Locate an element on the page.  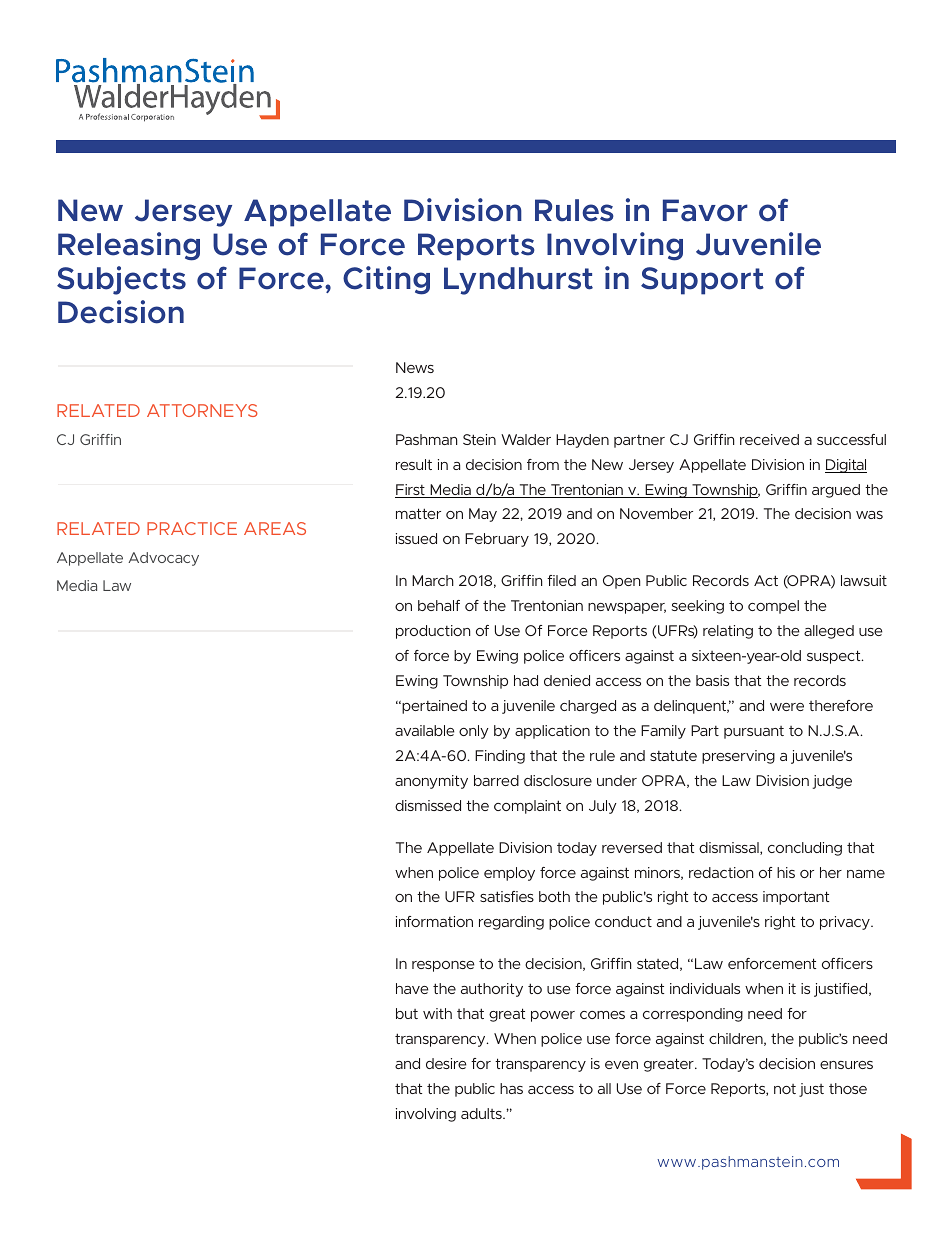
information is located at coordinates (434, 921).
